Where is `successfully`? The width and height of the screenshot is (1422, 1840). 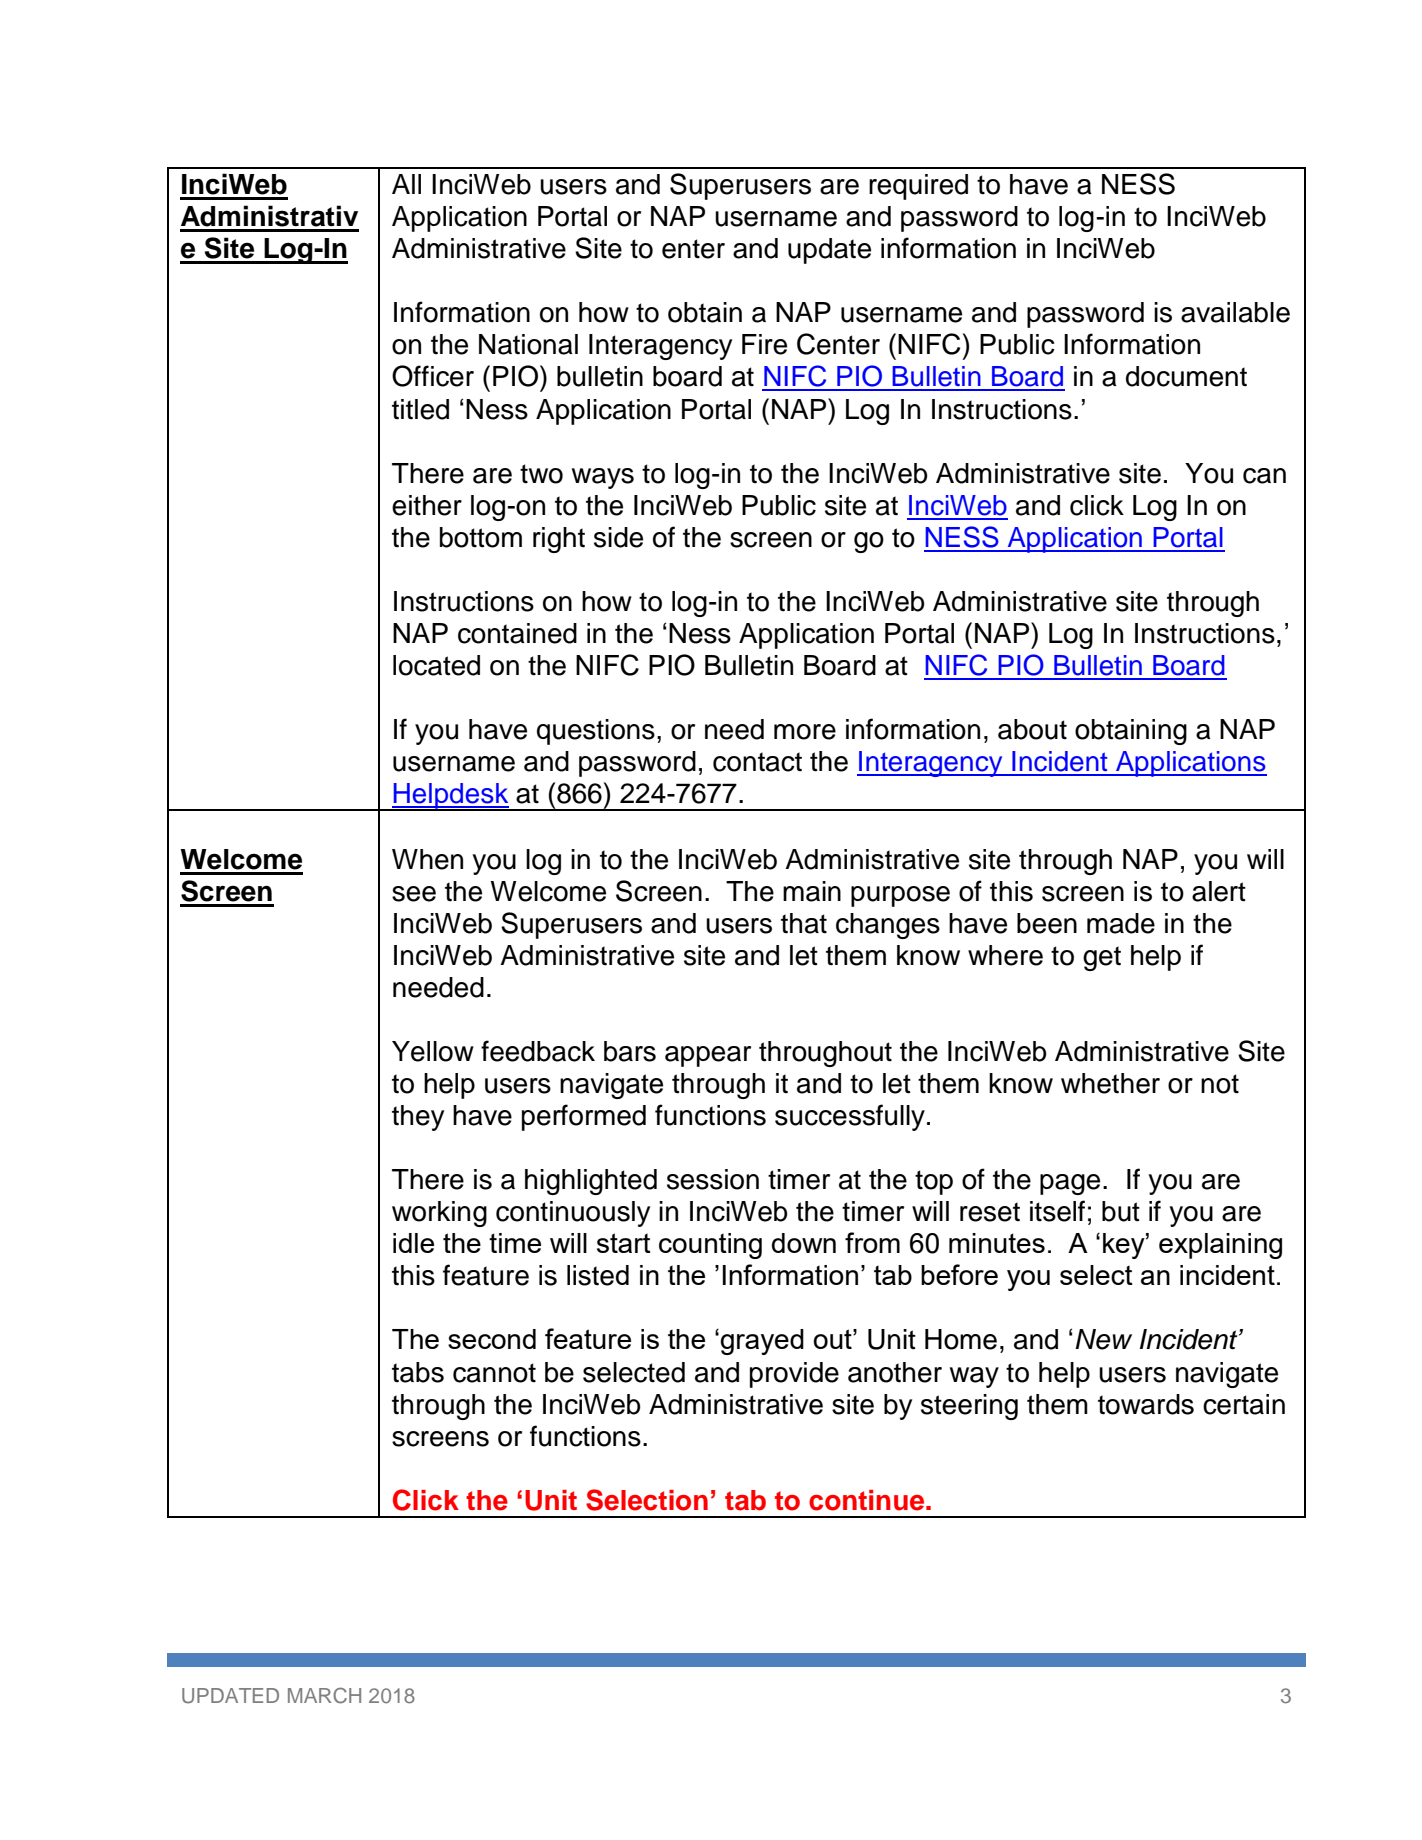
successfully is located at coordinates (850, 1117).
